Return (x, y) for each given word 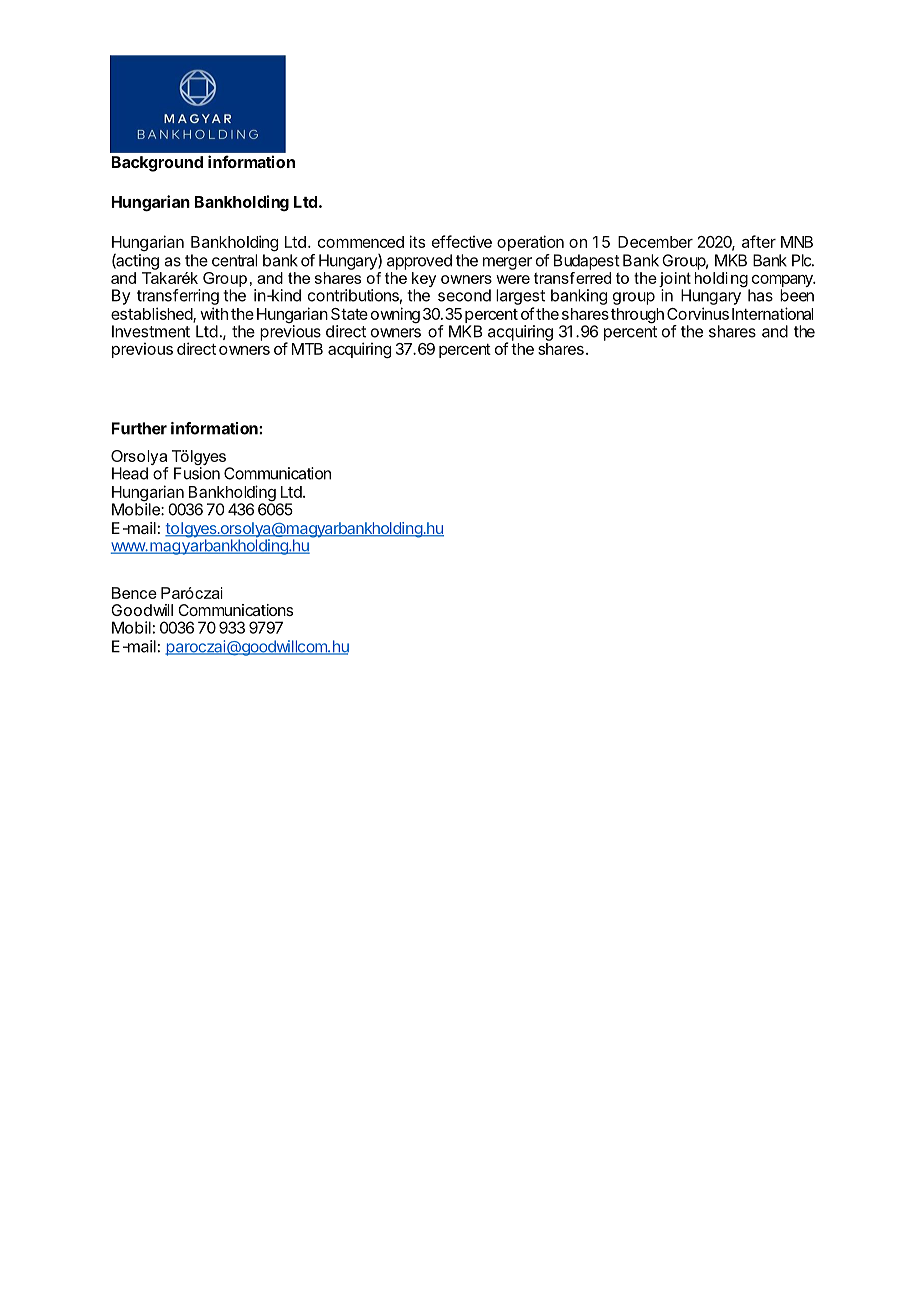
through (637, 316)
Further (139, 428)
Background (157, 164)
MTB (307, 349)
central (234, 260)
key (424, 281)
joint (675, 281)
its (417, 241)
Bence (134, 593)
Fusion (197, 473)
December (655, 242)
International (772, 313)
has (760, 295)
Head (130, 473)
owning (395, 315)
